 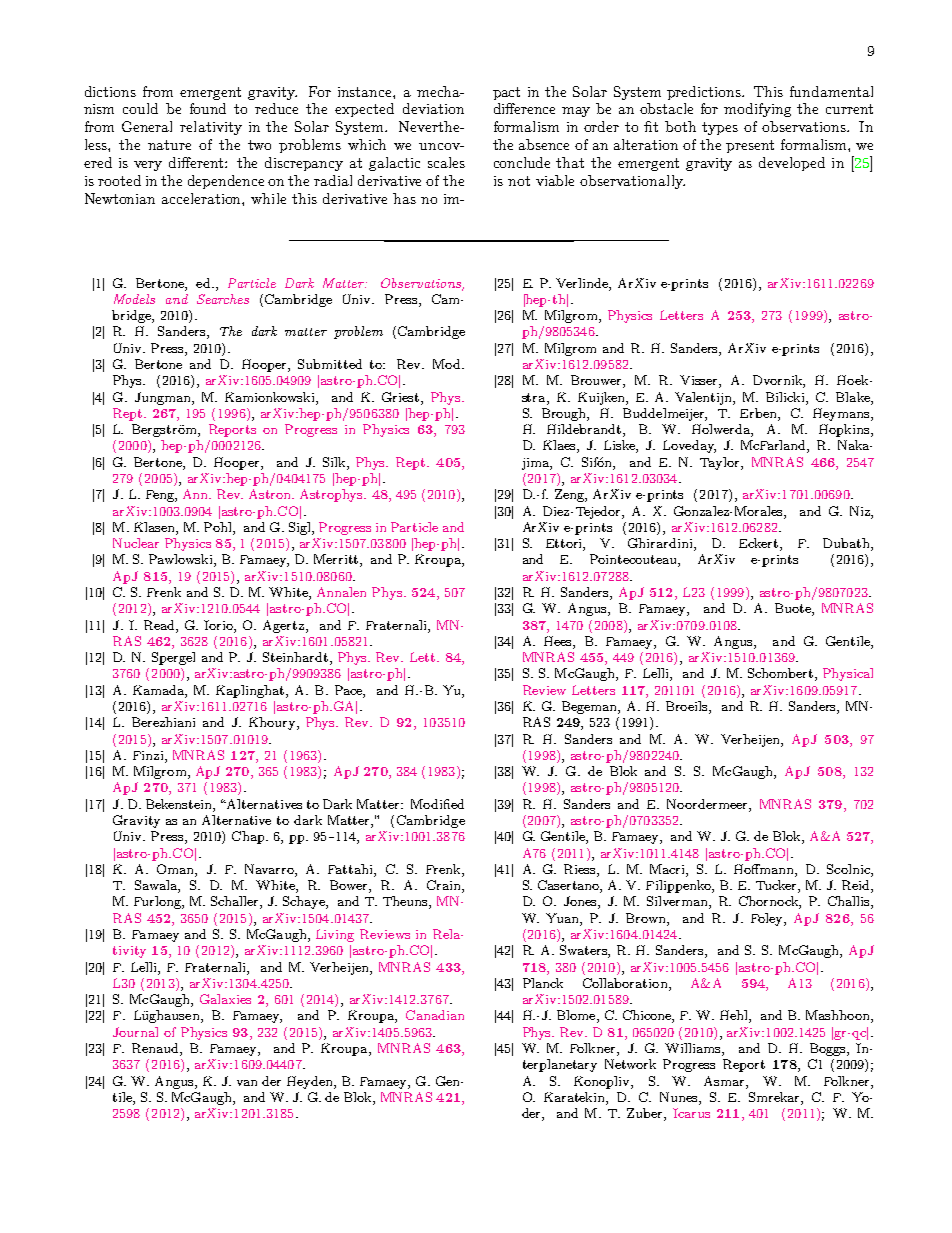 I want to click on Pohl, so click(x=219, y=528).
